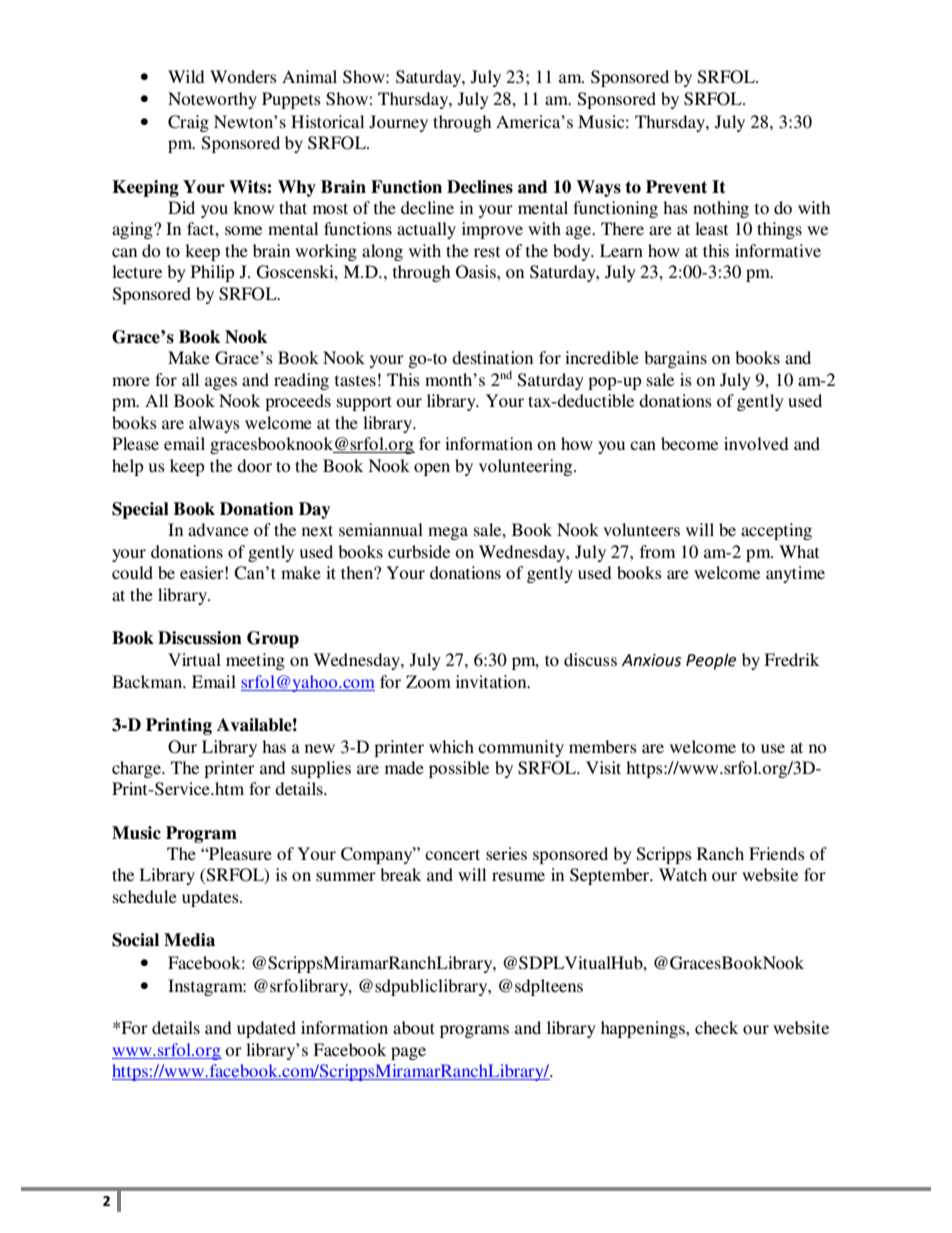 The image size is (952, 1233). I want to click on destination, so click(492, 357).
